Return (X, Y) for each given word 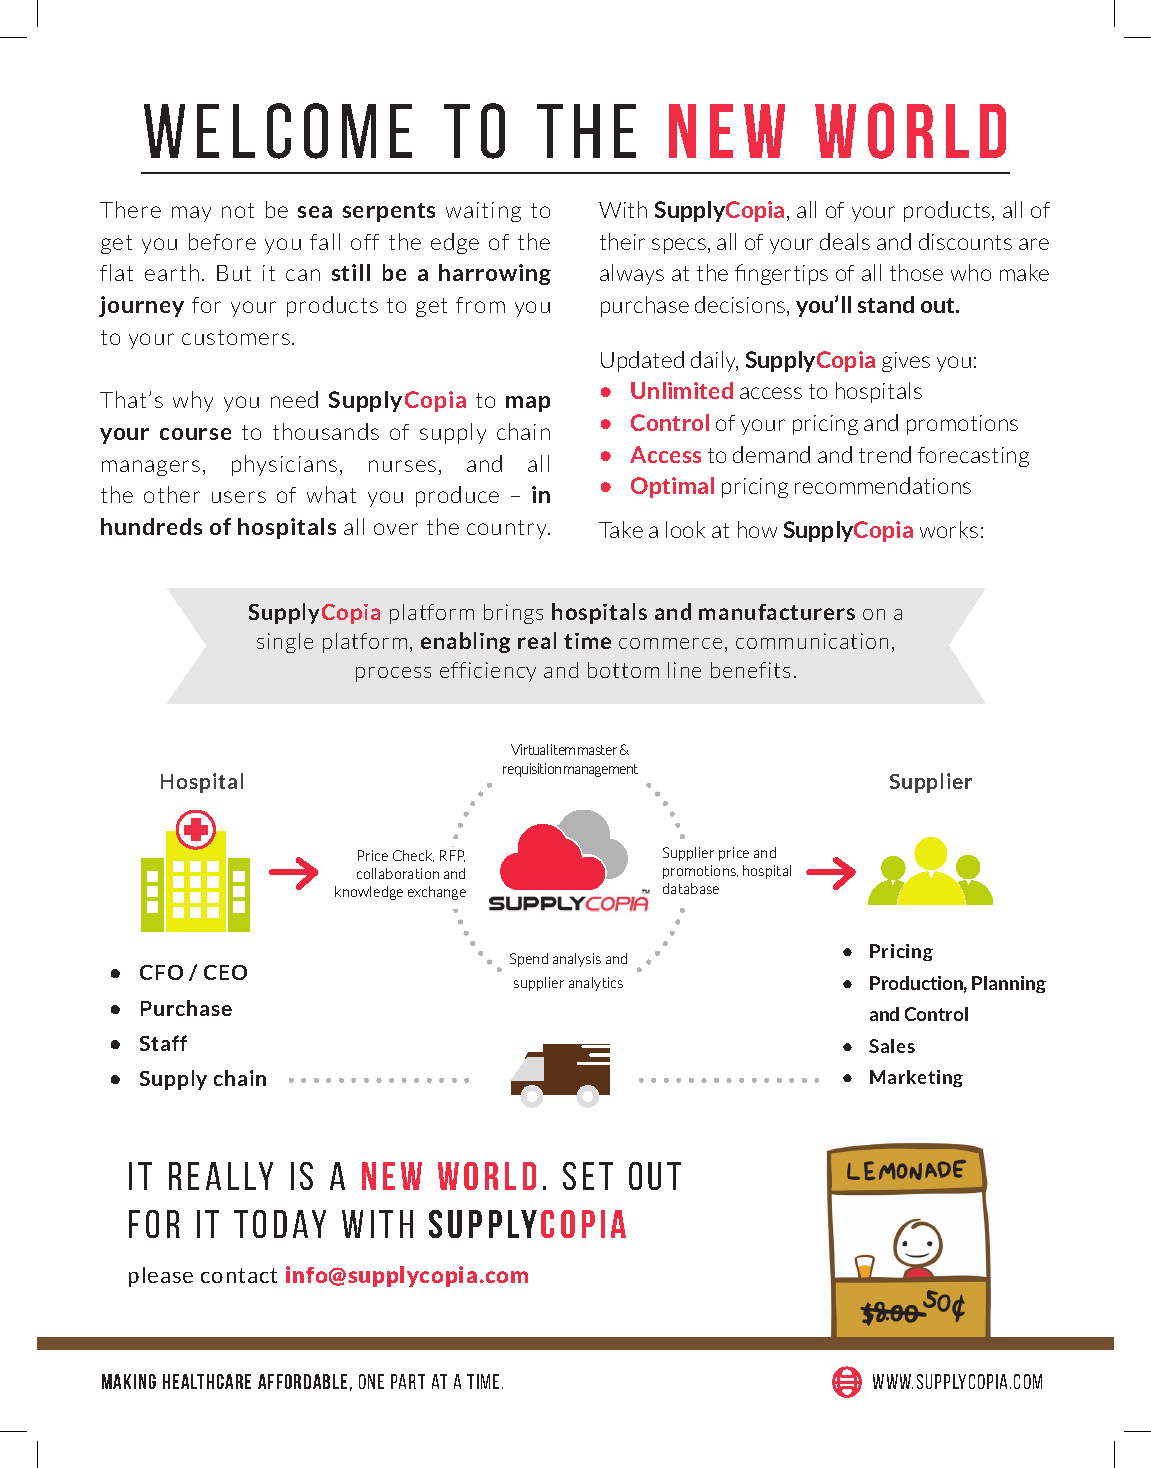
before (222, 241)
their (622, 241)
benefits (750, 670)
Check (413, 856)
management (601, 770)
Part (408, 1381)
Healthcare (207, 1381)
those (916, 272)
